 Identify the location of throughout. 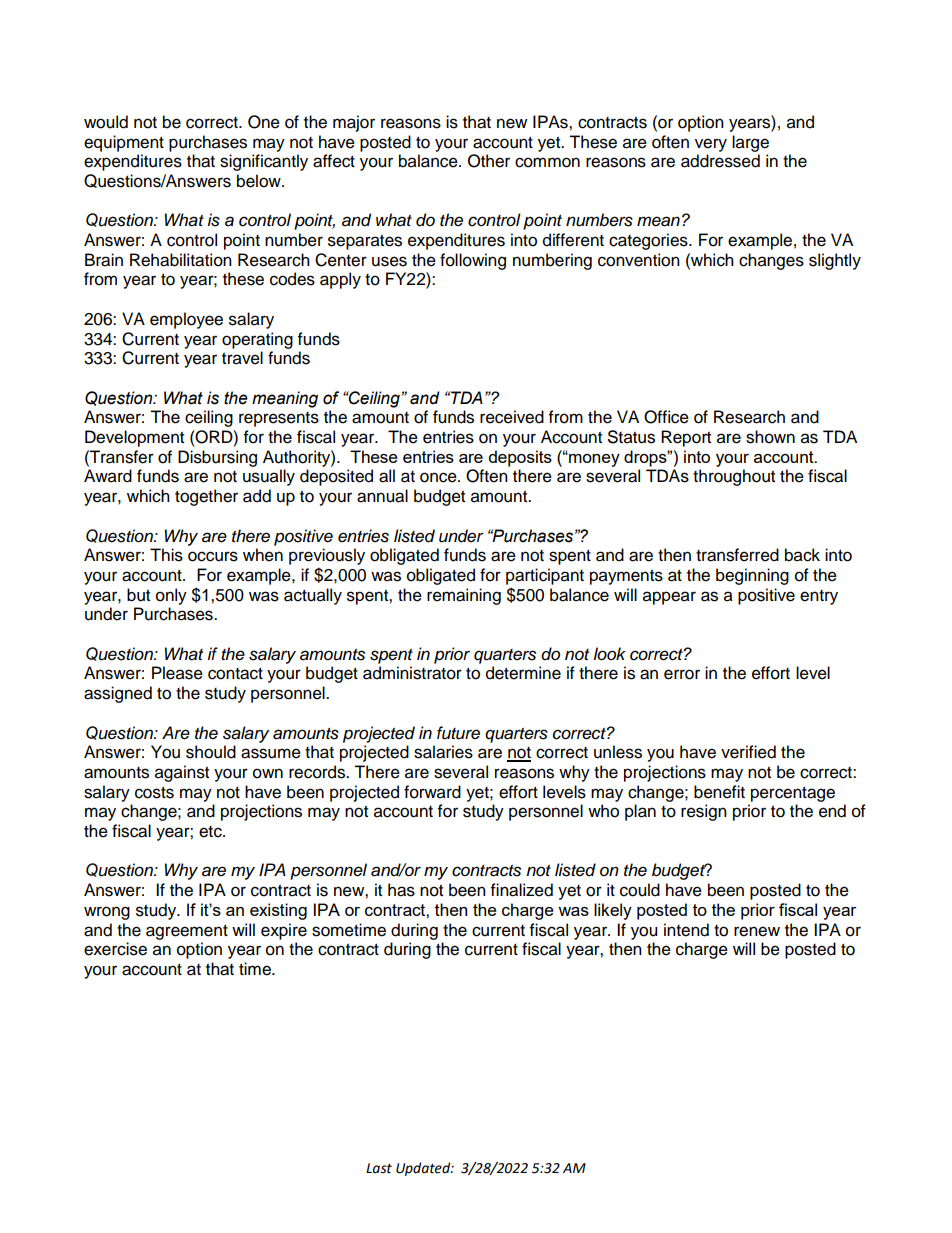
(734, 477).
